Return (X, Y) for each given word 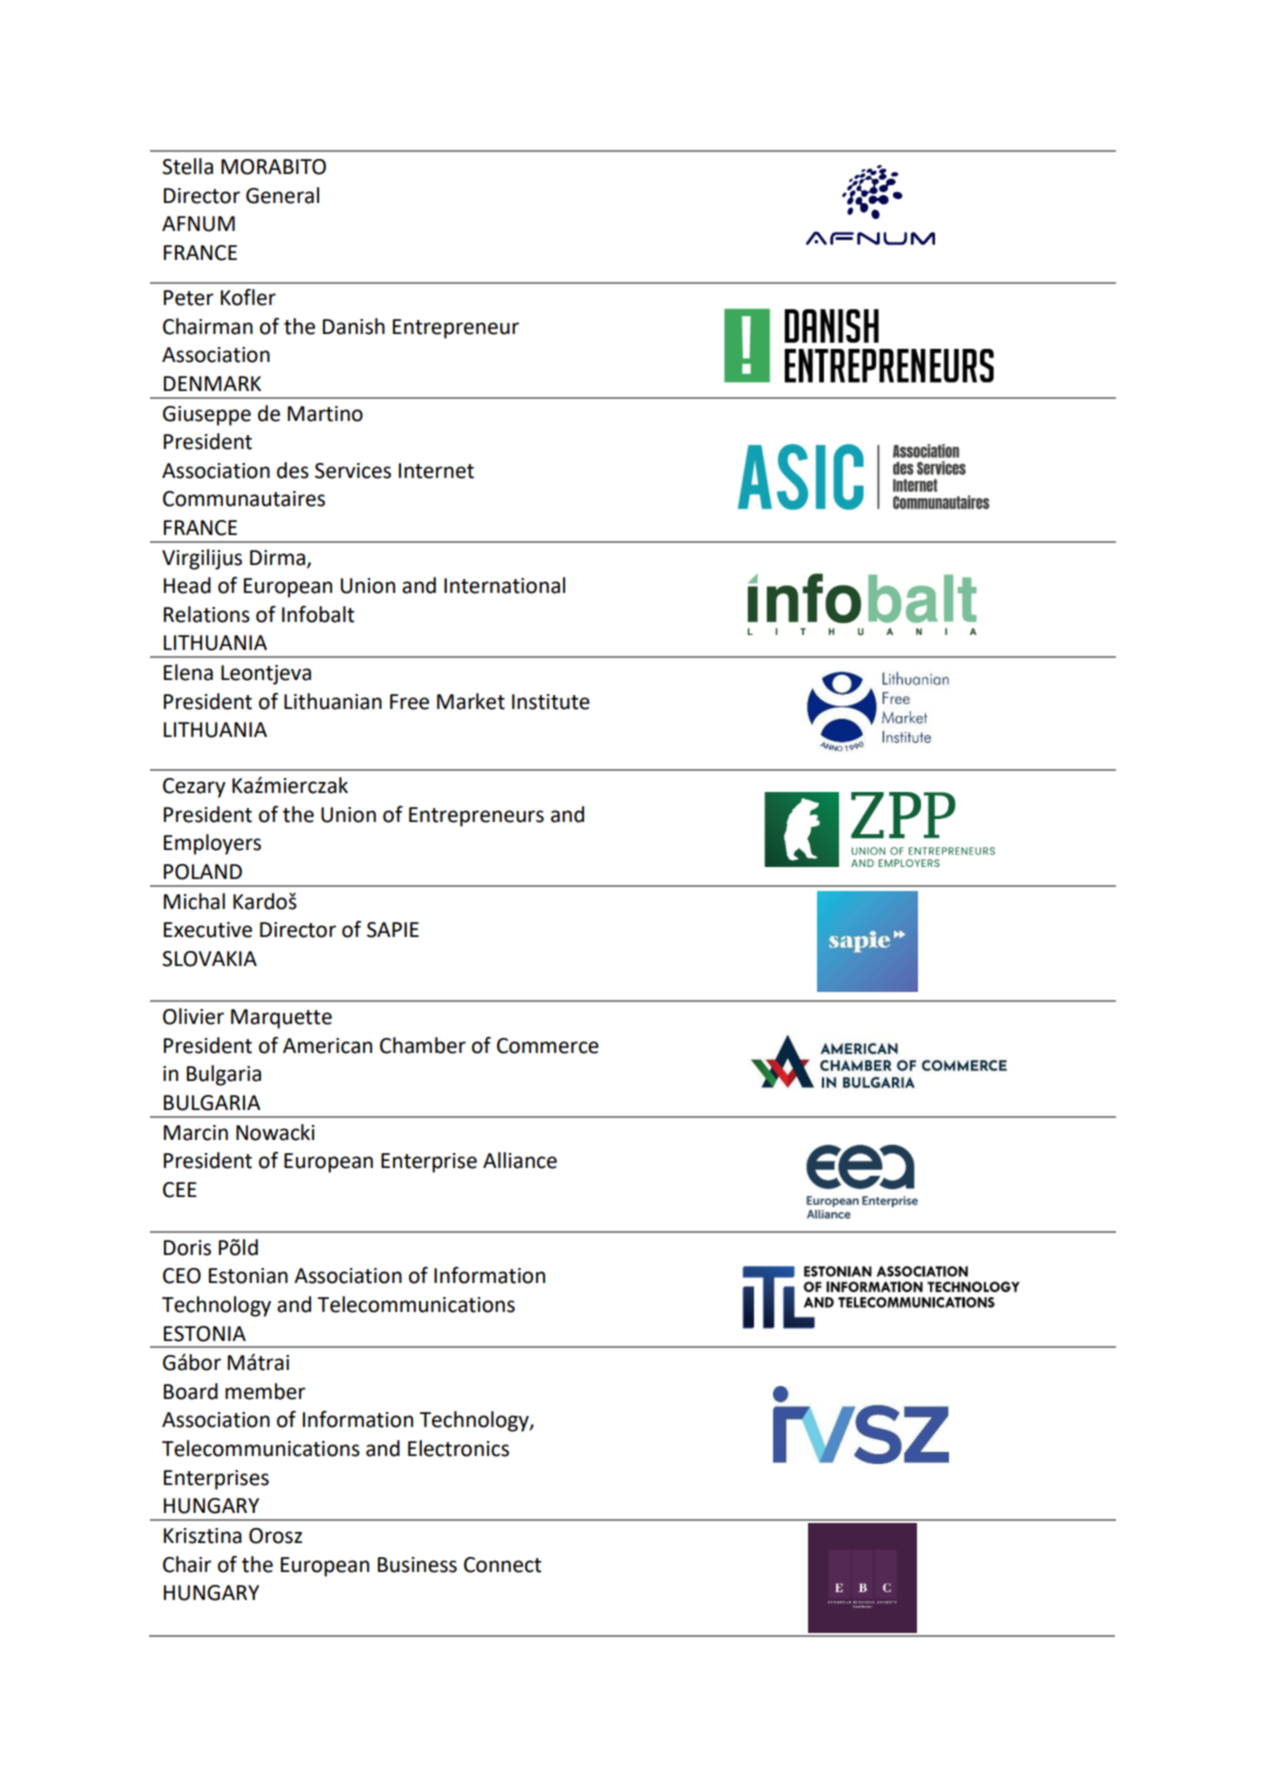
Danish (354, 326)
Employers (212, 844)
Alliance (520, 1160)
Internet (436, 471)
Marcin (196, 1133)
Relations (207, 614)
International (504, 585)
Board (191, 1391)
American (327, 1046)
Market (471, 701)
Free (409, 702)
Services (353, 471)
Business (417, 1565)
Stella (187, 166)
